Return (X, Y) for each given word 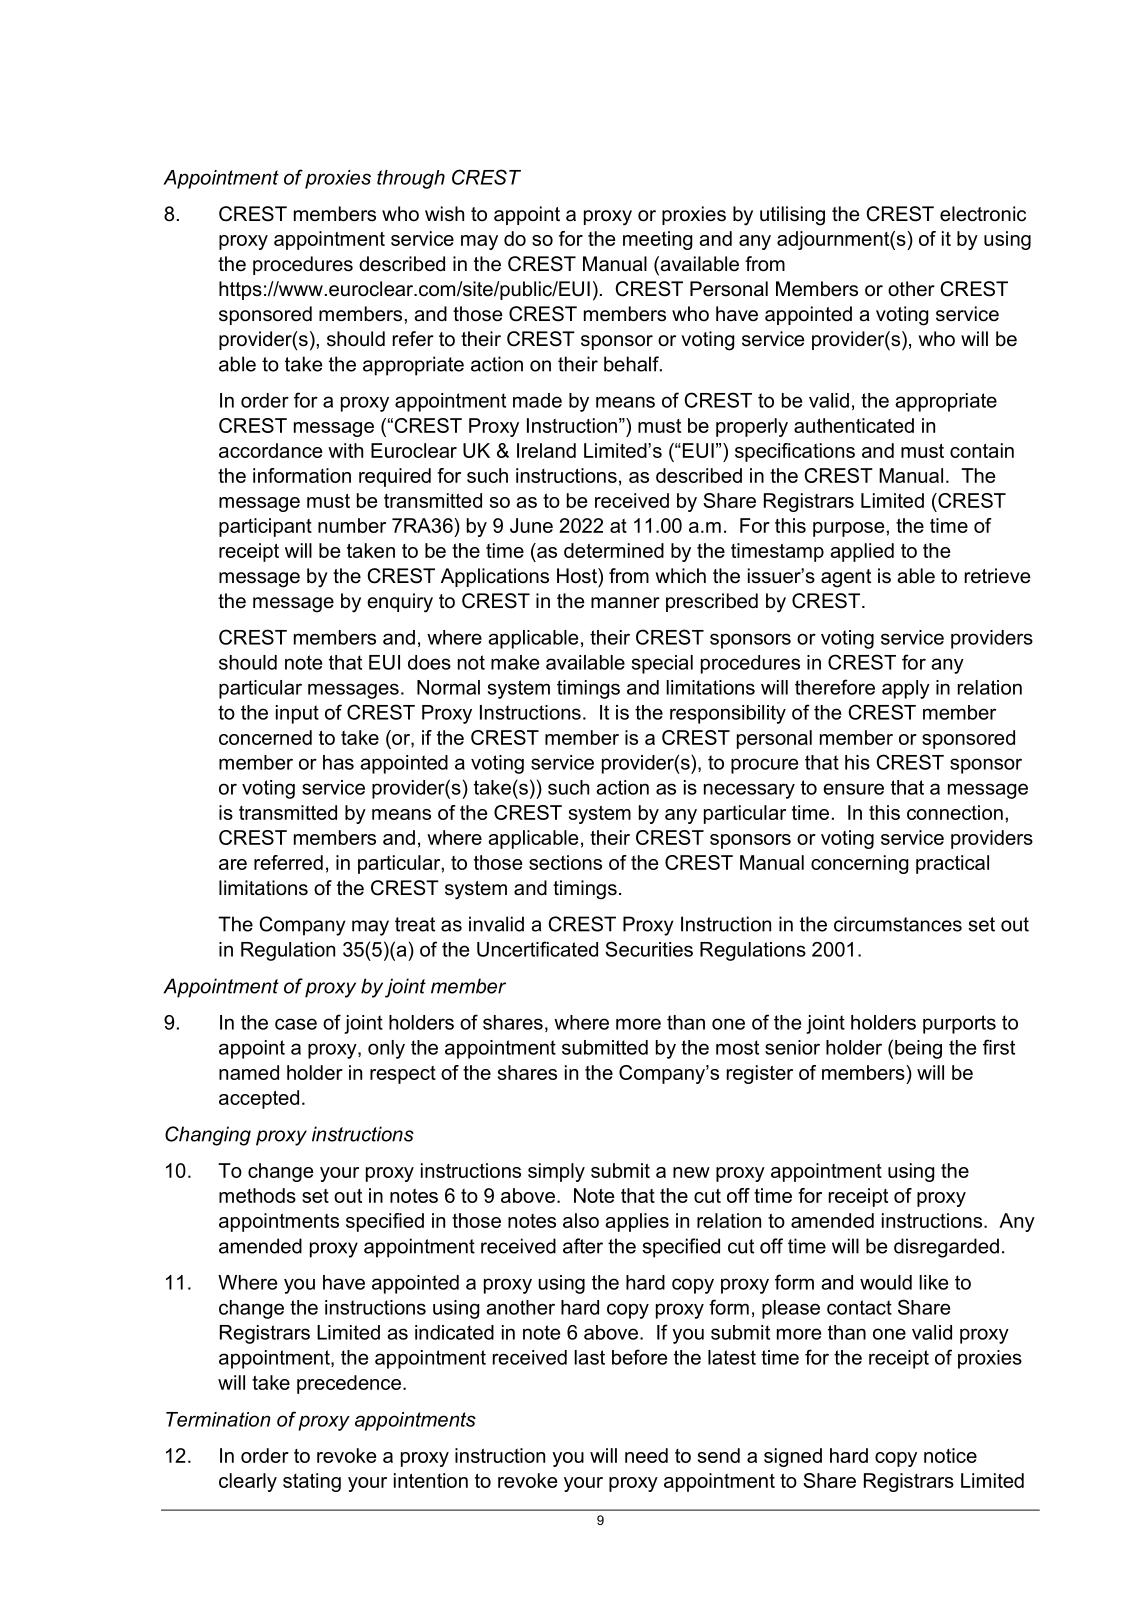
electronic (983, 214)
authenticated (854, 425)
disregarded (946, 1248)
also (581, 1220)
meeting (658, 240)
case (296, 1024)
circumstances (898, 924)
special (662, 664)
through (411, 179)
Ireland (546, 450)
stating (312, 1482)
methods (257, 1195)
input (297, 714)
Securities (649, 949)
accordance (271, 450)
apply (906, 689)
